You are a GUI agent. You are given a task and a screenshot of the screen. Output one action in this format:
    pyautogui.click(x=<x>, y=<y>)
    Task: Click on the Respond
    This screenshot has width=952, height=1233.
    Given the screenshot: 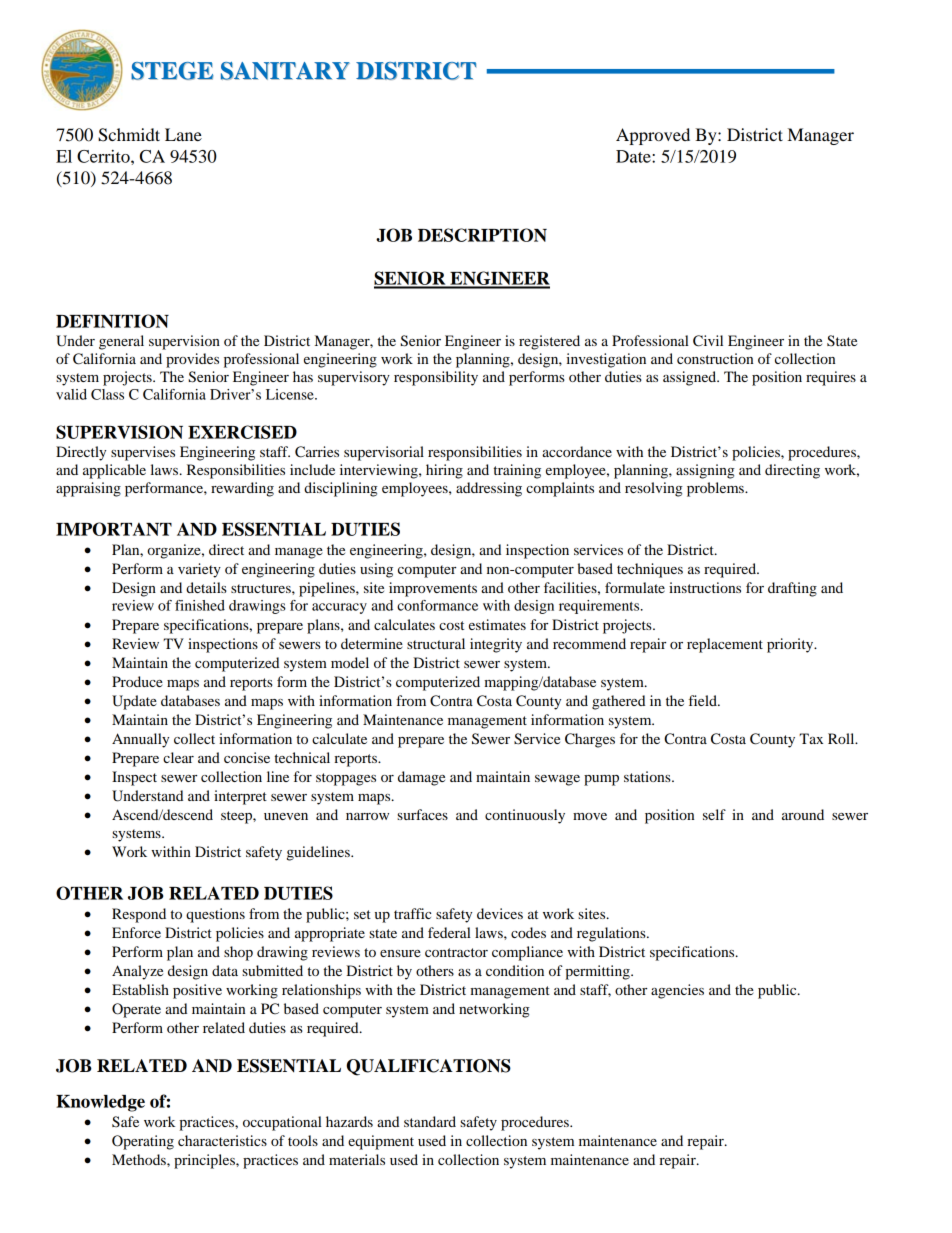 What is the action you would take?
    pyautogui.click(x=139, y=915)
